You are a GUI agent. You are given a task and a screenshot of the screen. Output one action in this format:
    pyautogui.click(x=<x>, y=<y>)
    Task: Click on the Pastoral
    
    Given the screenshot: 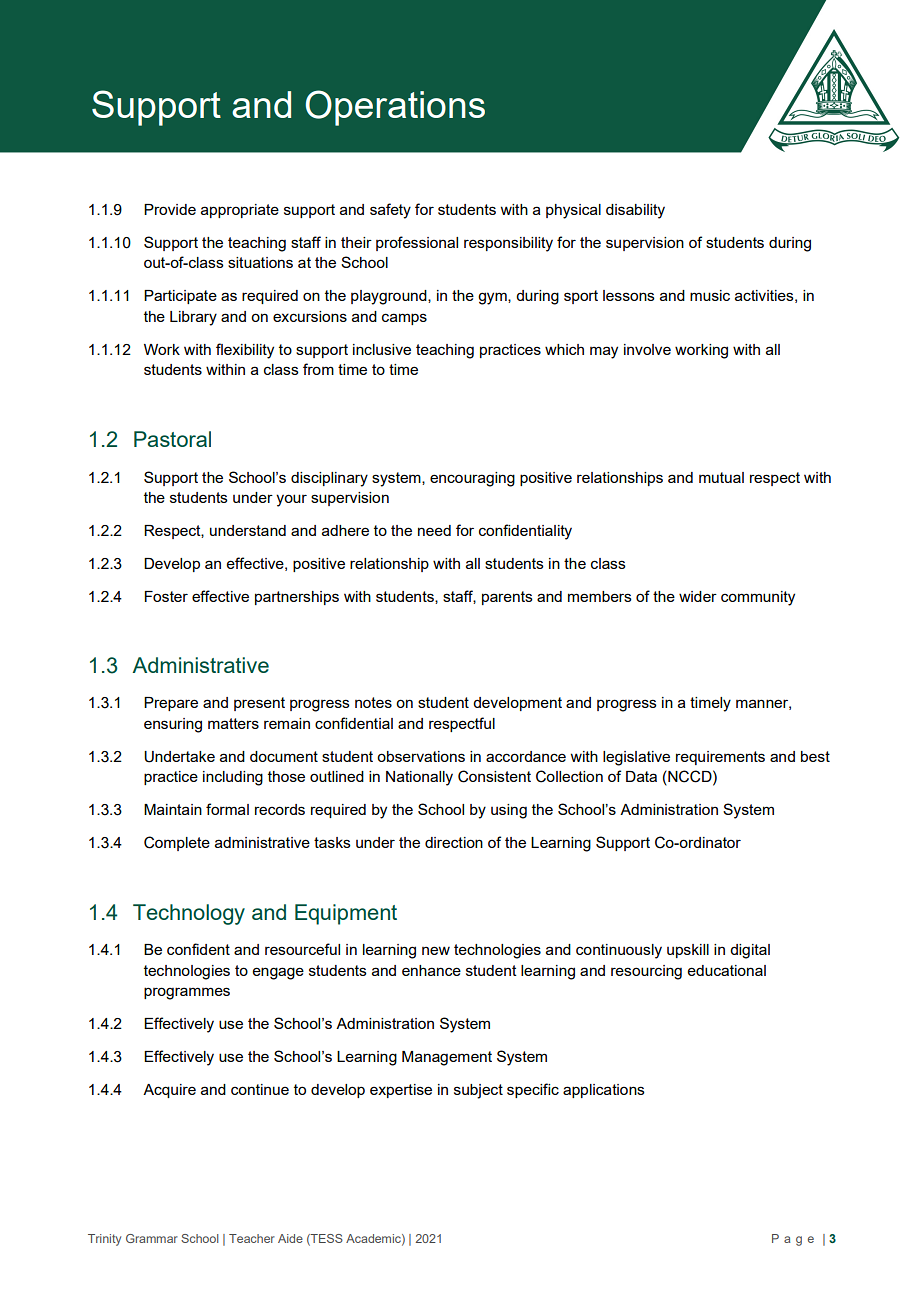 What is the action you would take?
    pyautogui.click(x=172, y=439)
